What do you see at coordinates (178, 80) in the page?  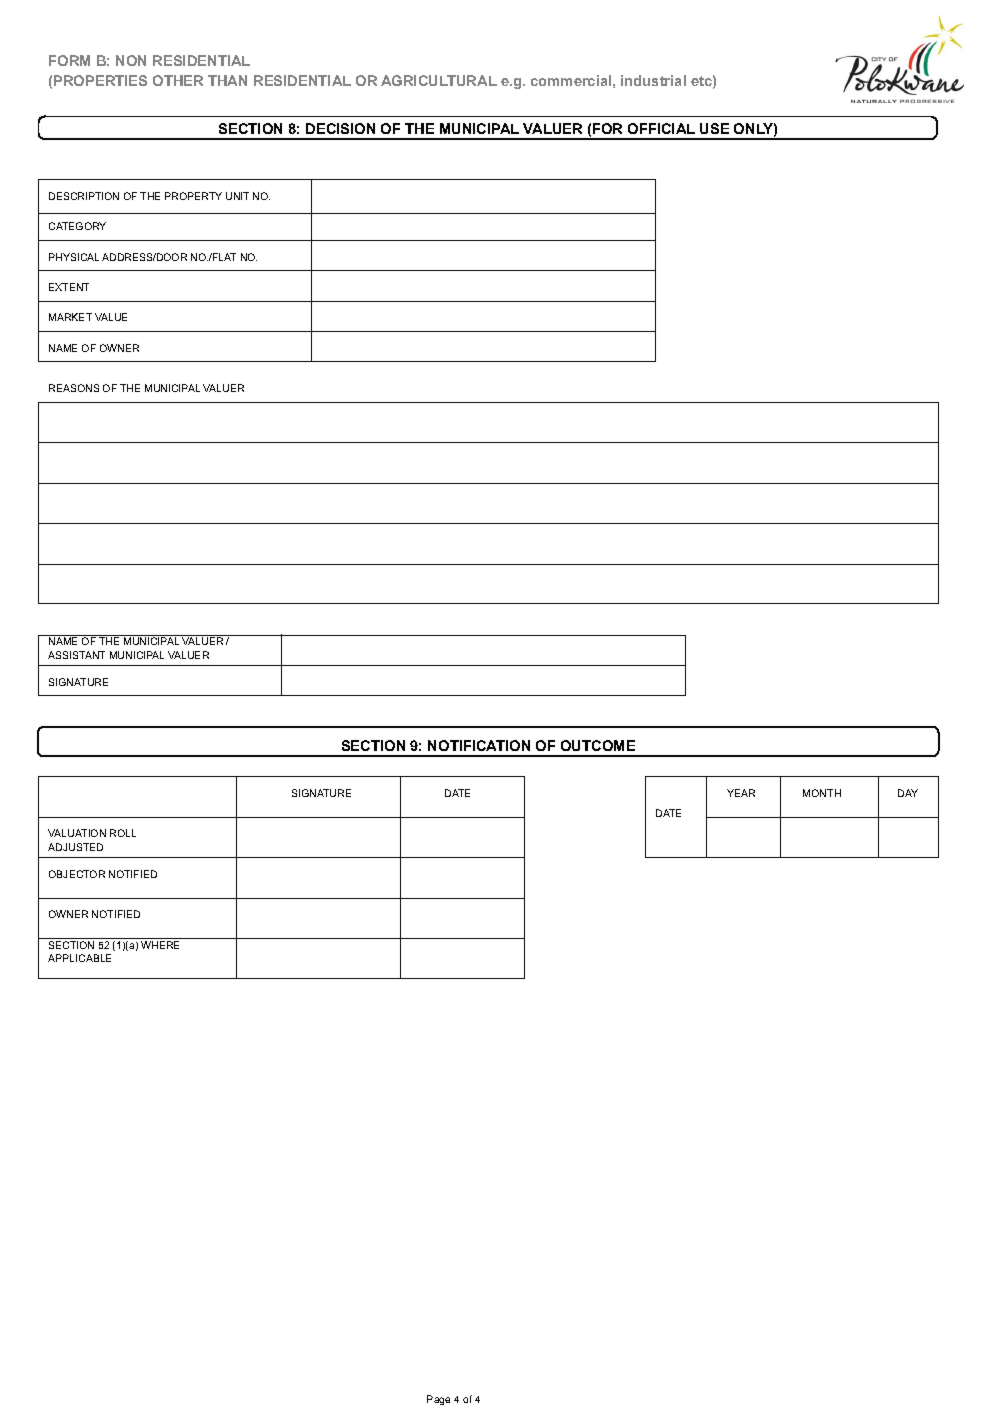 I see `OTHER` at bounding box center [178, 80].
